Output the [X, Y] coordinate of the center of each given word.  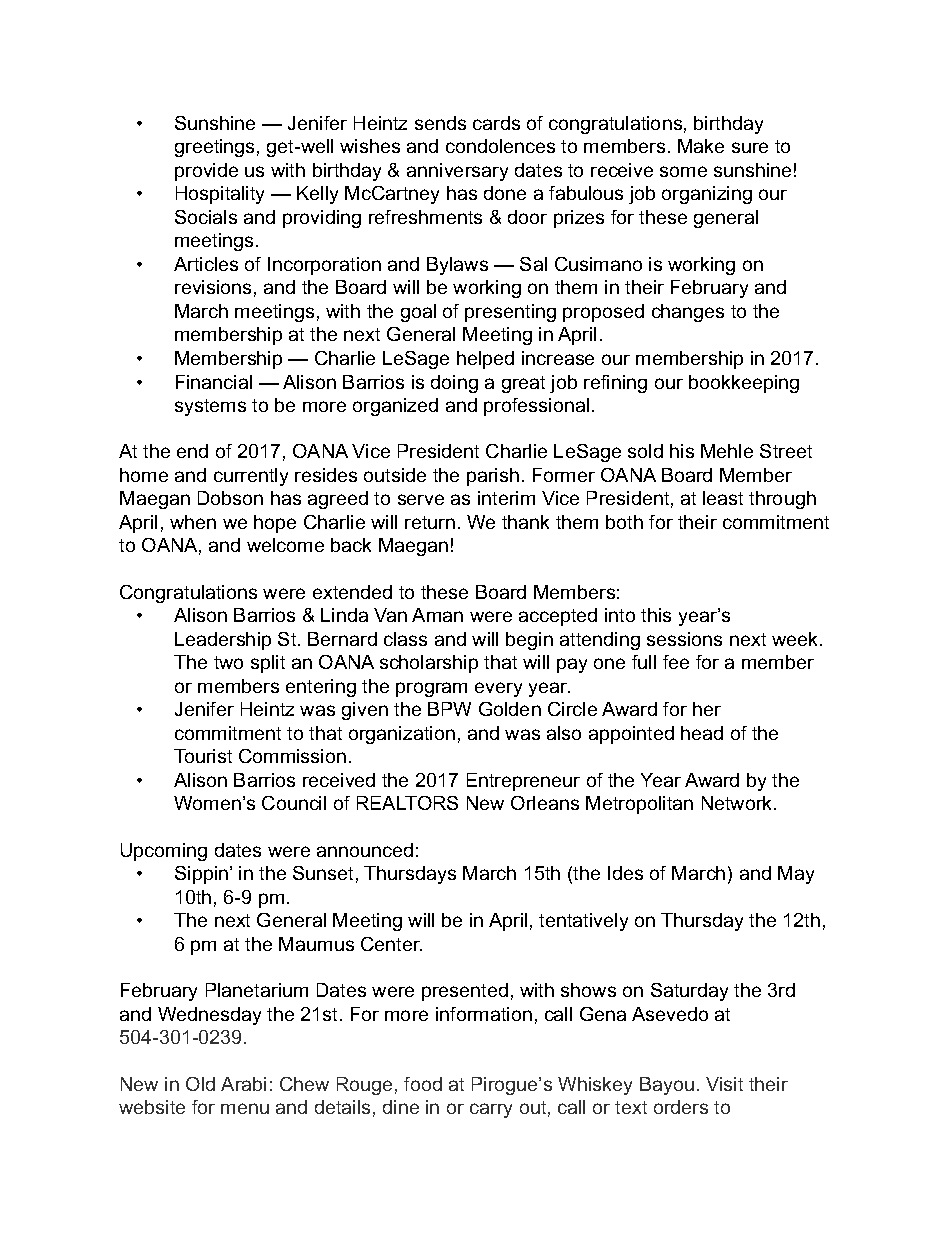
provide [206, 172]
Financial [214, 382]
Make [701, 146]
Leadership [223, 641]
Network [738, 803]
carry [491, 1110]
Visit [724, 1084]
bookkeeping [744, 384]
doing [454, 384]
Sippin [203, 875]
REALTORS [407, 803]
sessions [684, 639]
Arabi [243, 1084]
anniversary [457, 172]
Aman [437, 615]
